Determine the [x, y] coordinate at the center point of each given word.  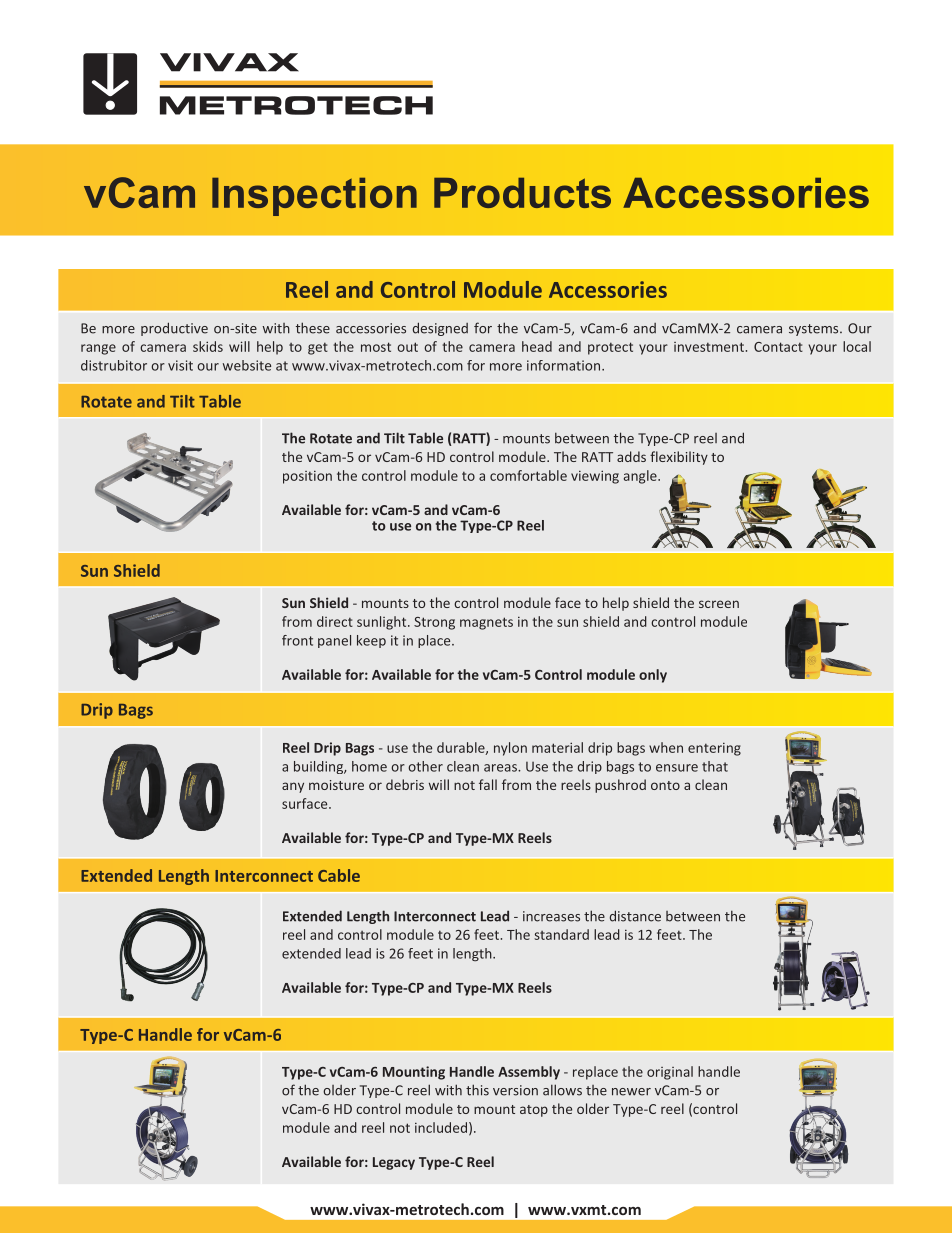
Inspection [314, 197]
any [293, 787]
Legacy [394, 1163]
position [307, 477]
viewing [595, 477]
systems [815, 330]
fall [488, 784]
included [441, 1127]
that [715, 766]
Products [522, 193]
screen [719, 604]
